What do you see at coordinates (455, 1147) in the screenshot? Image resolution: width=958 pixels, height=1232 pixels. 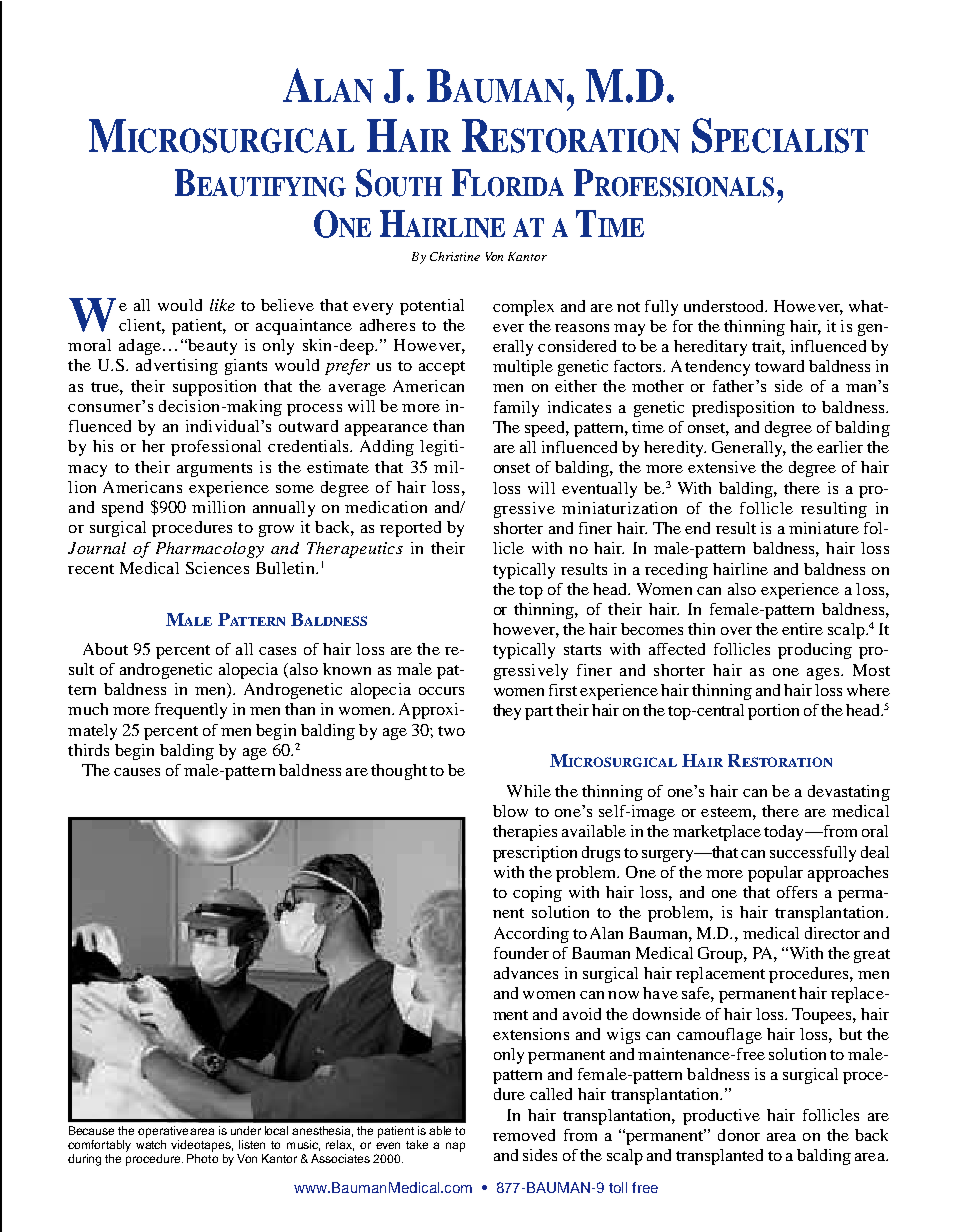 I see `nap` at bounding box center [455, 1147].
